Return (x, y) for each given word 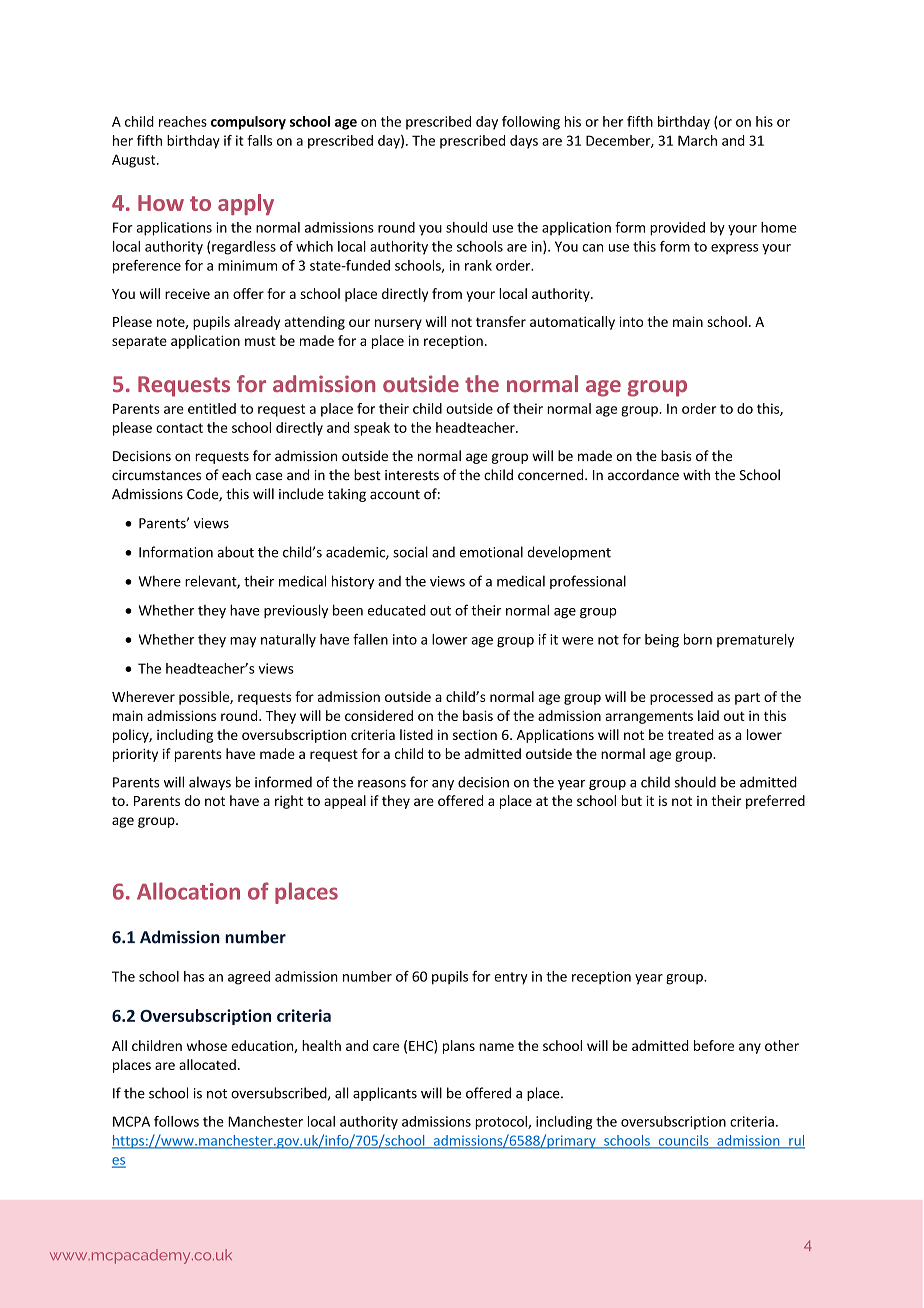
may (243, 642)
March (697, 140)
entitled (212, 408)
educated (397, 610)
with (696, 474)
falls (259, 140)
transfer (501, 321)
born (698, 639)
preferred (775, 802)
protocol (502, 1123)
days (524, 142)
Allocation (188, 891)
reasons (382, 784)
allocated (207, 1064)
